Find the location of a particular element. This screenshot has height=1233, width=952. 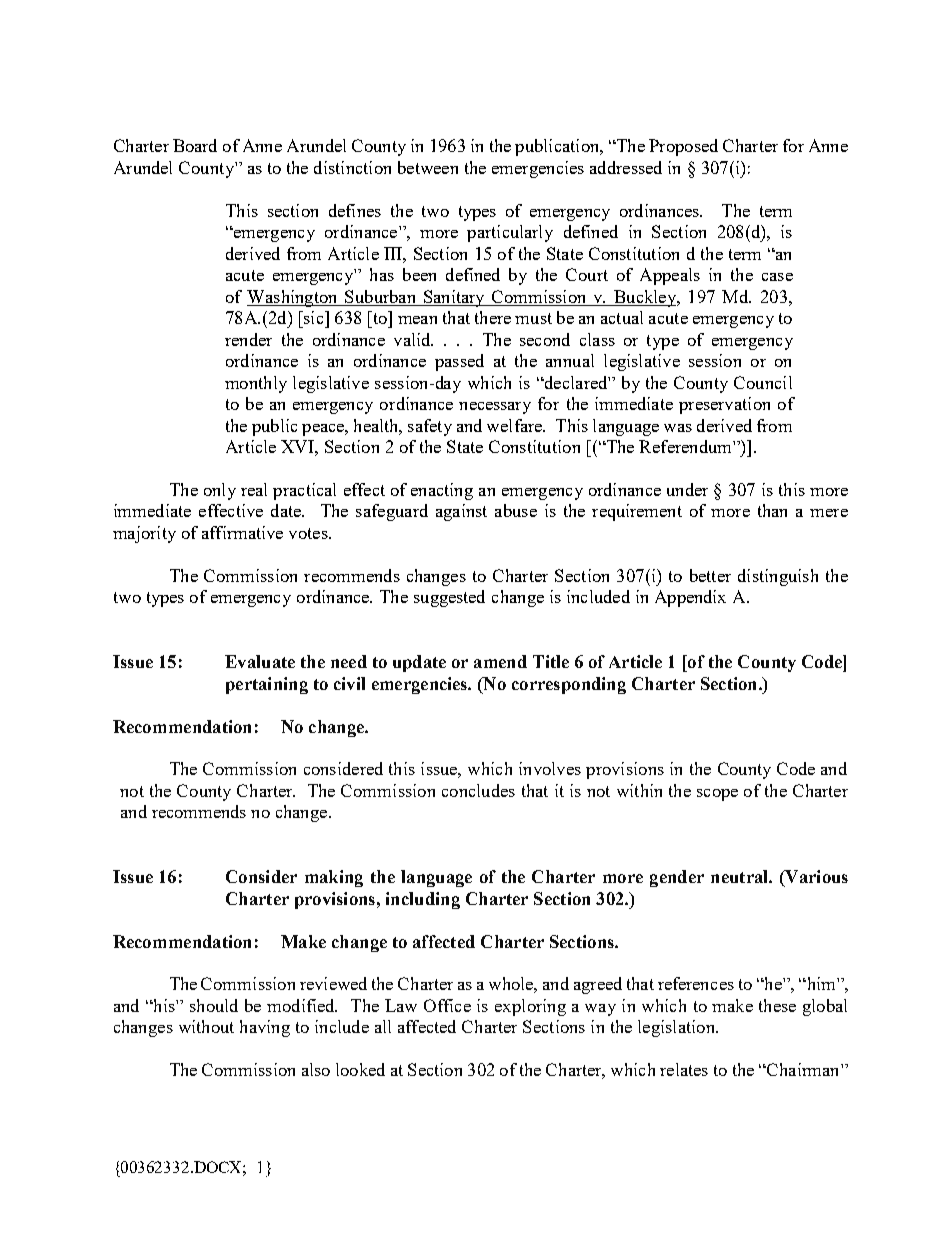

these is located at coordinates (777, 1005).
